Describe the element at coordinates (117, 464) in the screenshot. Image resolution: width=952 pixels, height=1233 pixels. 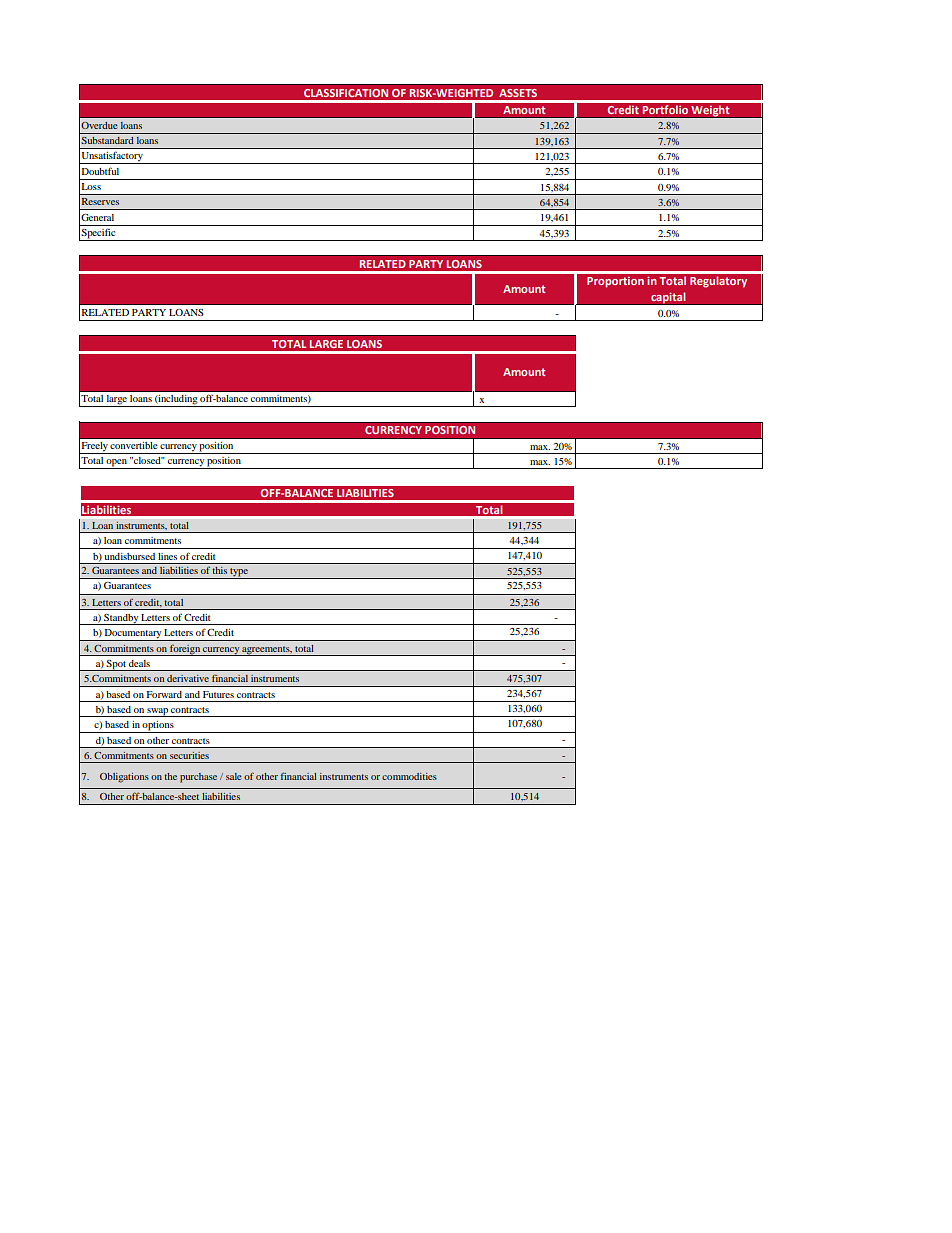
I see `open` at that location.
